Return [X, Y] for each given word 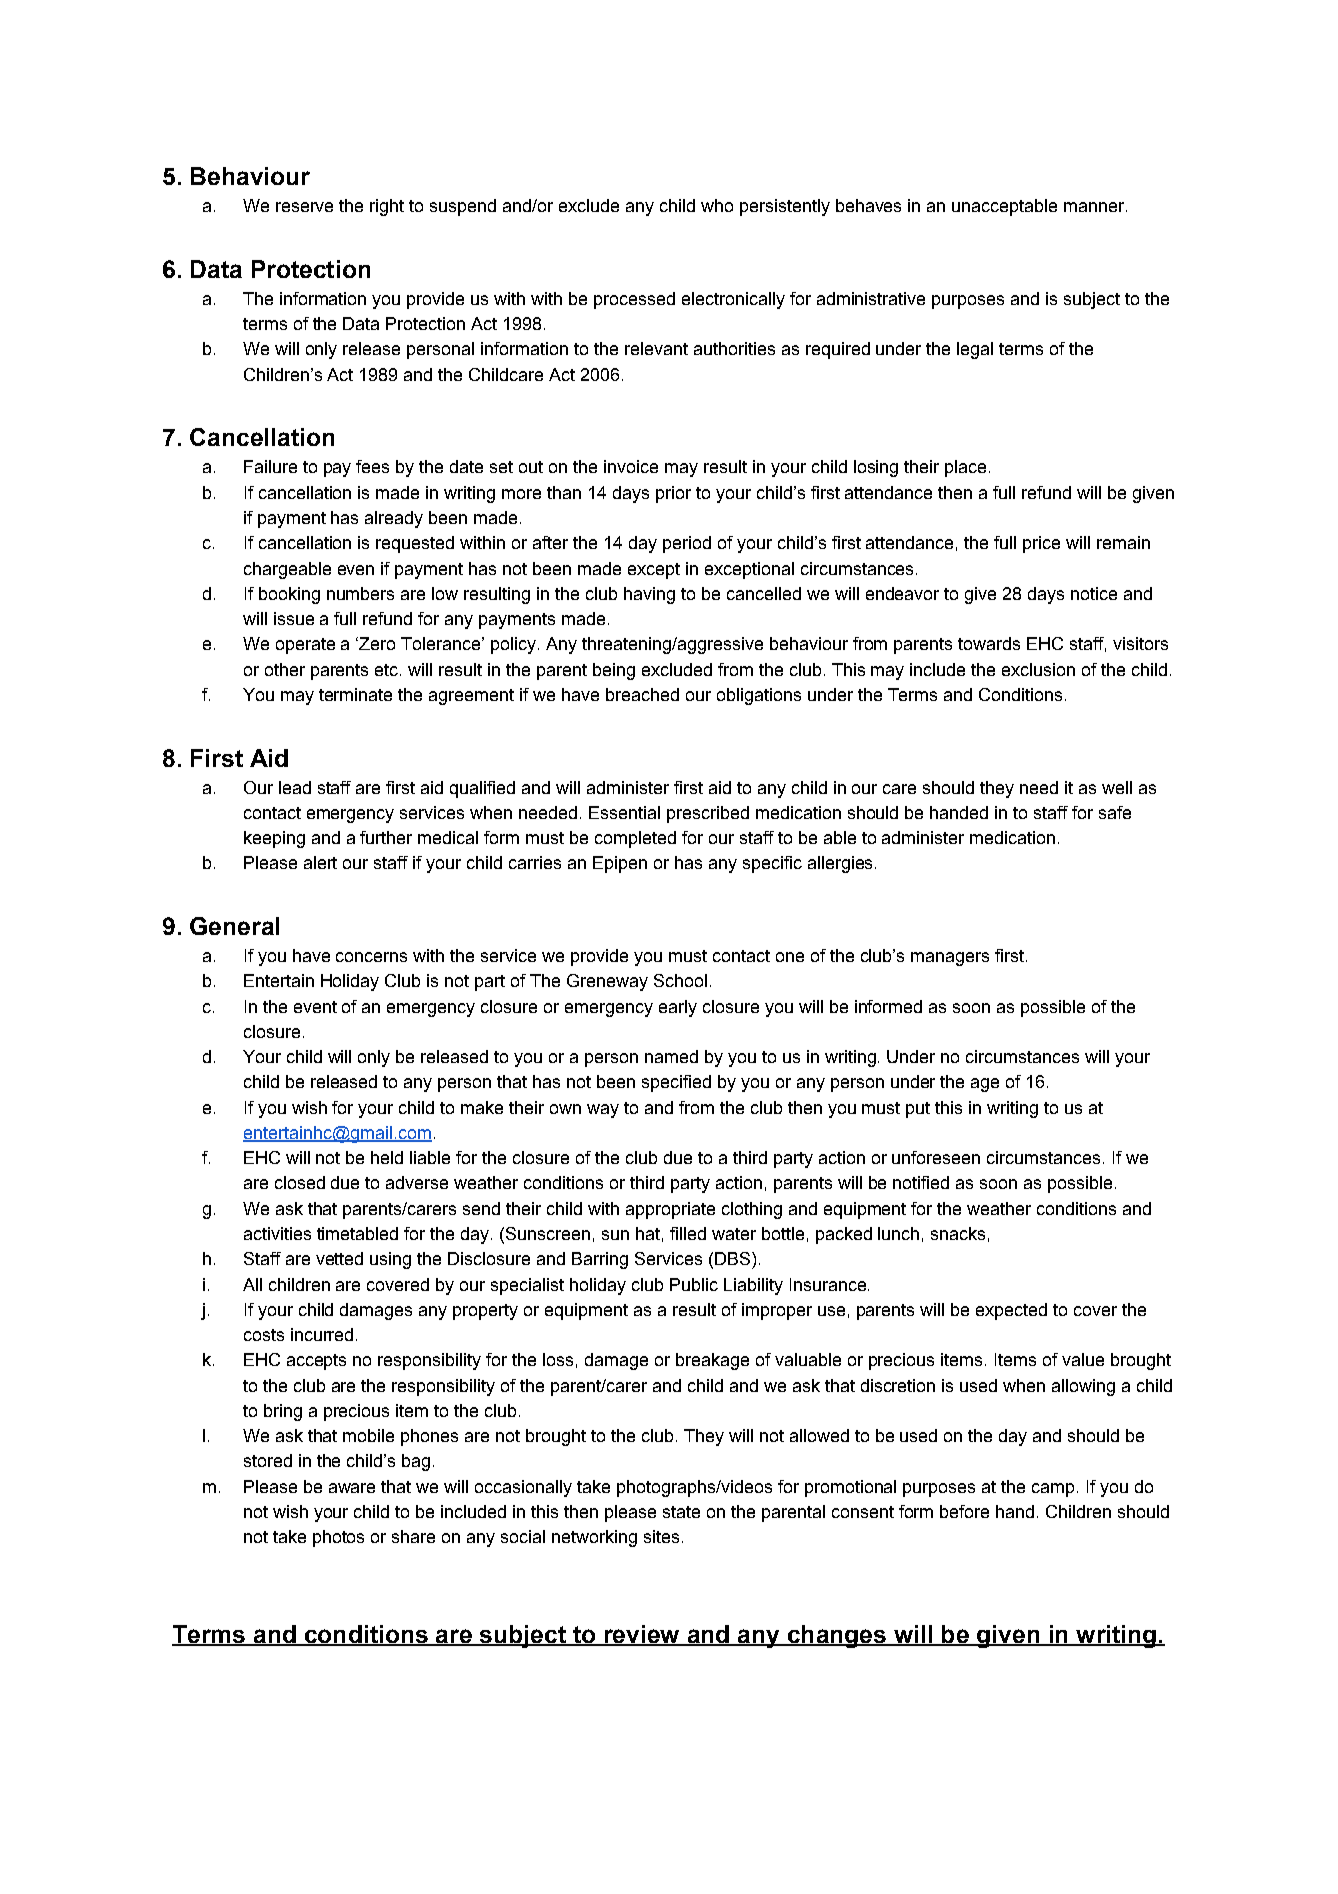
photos [338, 1538]
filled [688, 1233]
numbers [360, 593]
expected [1011, 1311]
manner [1095, 207]
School [680, 980]
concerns [371, 957]
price [1041, 544]
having [649, 595]
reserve [304, 207]
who [717, 205]
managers [950, 959]
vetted [339, 1258]
